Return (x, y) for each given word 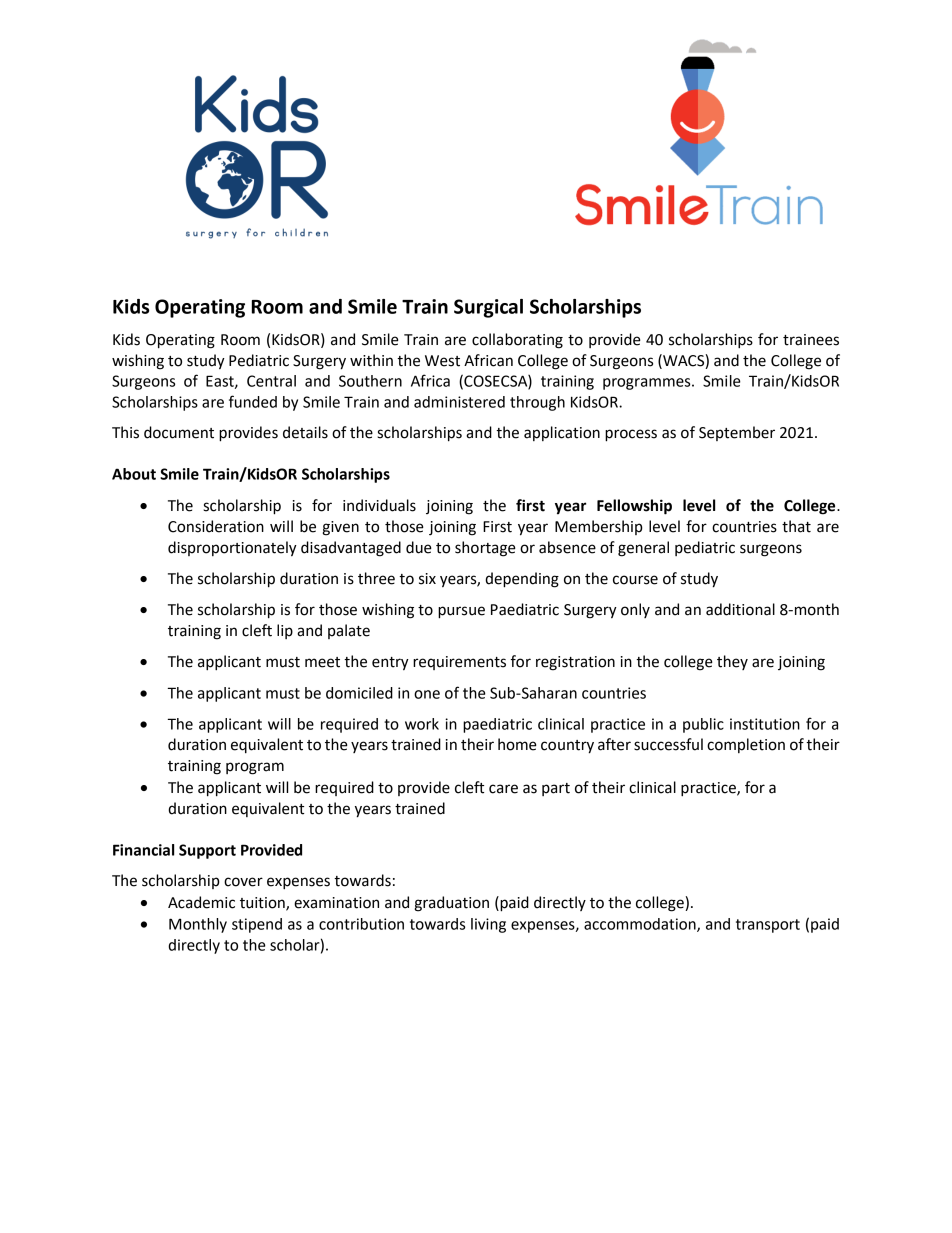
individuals (379, 505)
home (517, 744)
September (737, 433)
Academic (201, 902)
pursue (461, 612)
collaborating (517, 341)
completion (746, 745)
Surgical (488, 308)
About (134, 474)
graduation (451, 904)
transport (768, 926)
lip (285, 631)
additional (740, 609)
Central (271, 381)
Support (207, 851)
